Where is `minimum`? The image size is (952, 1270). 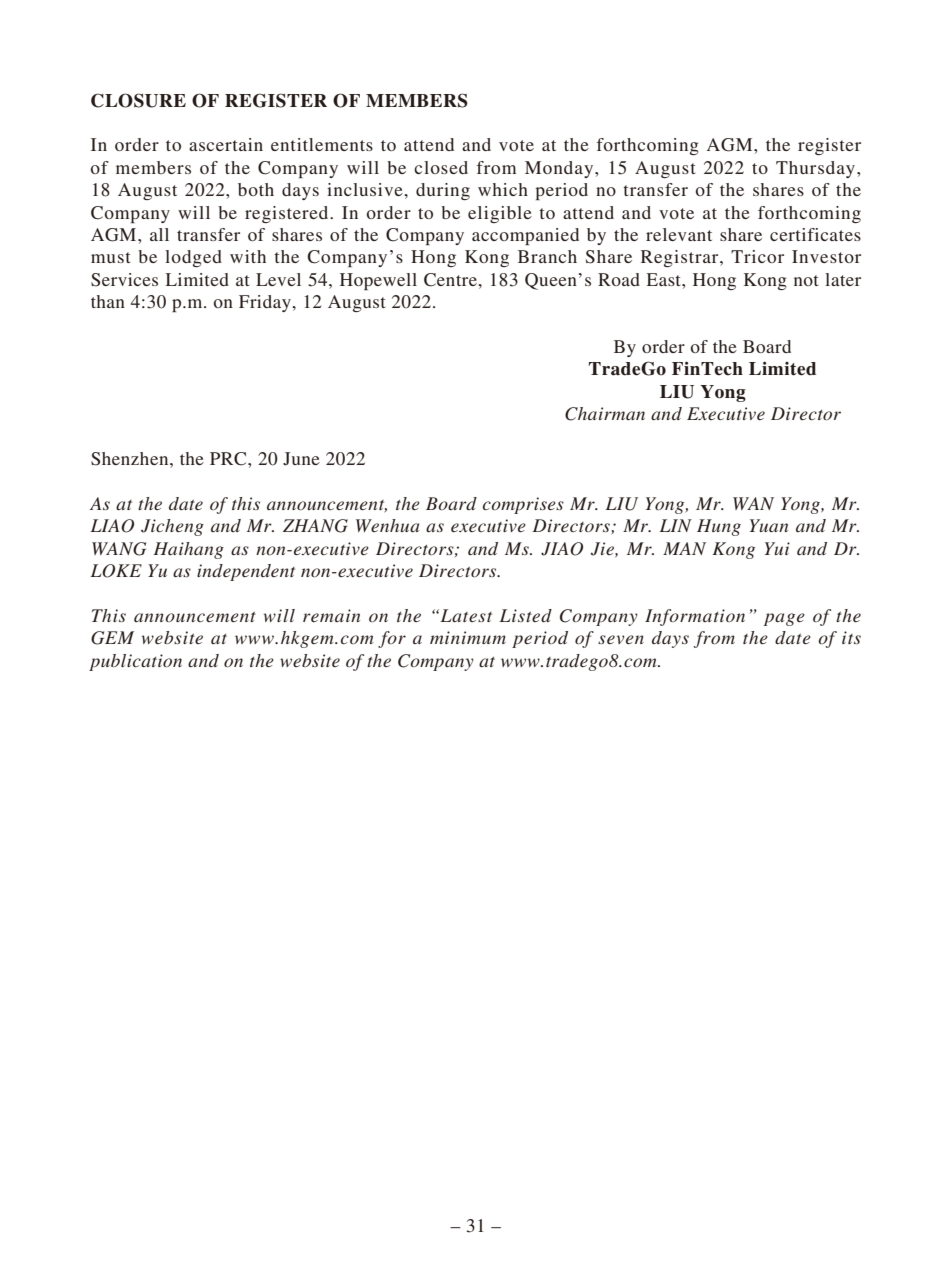 minimum is located at coordinates (468, 637).
